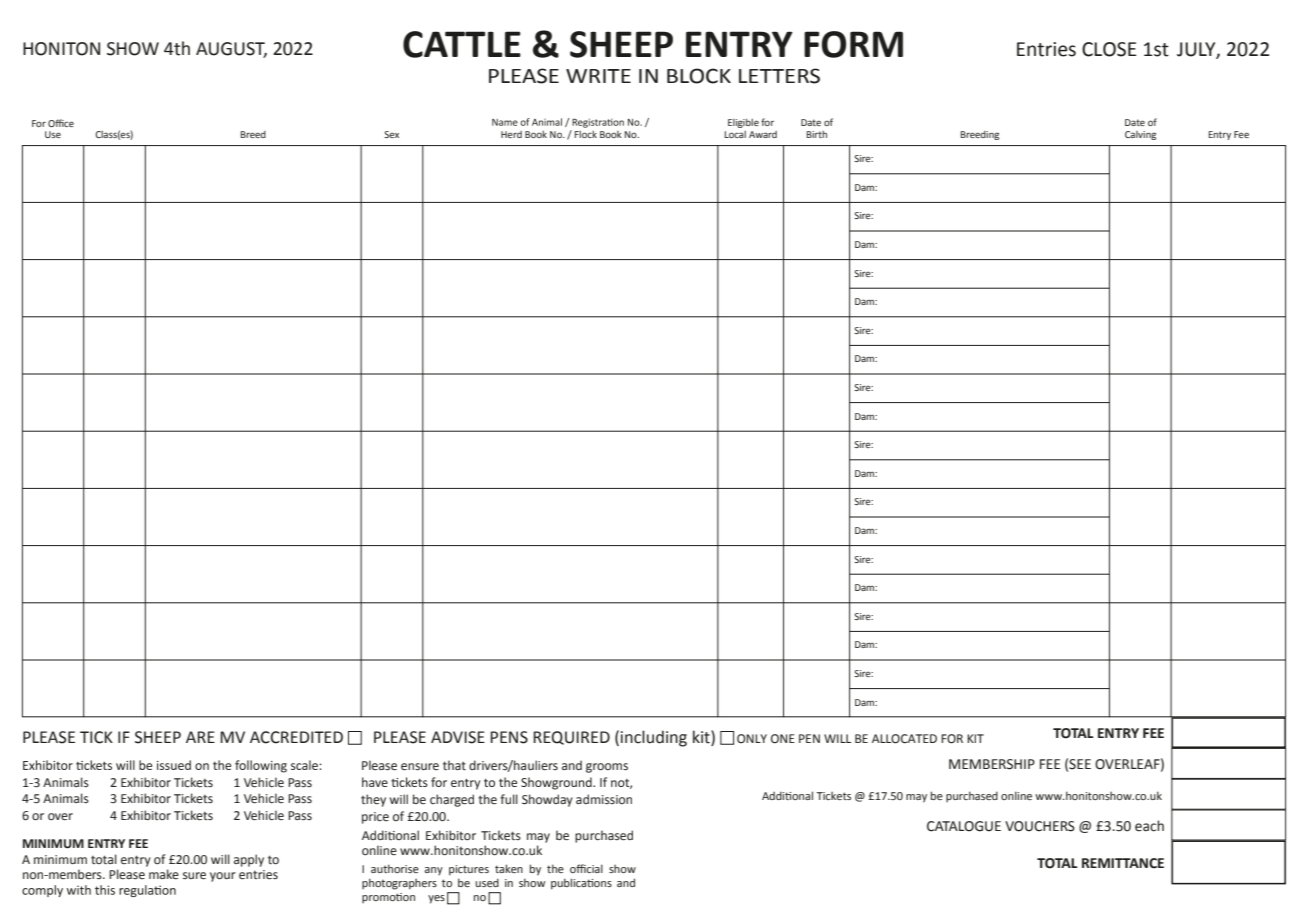  What do you see at coordinates (249, 860) in the document?
I see `apply` at bounding box center [249, 860].
